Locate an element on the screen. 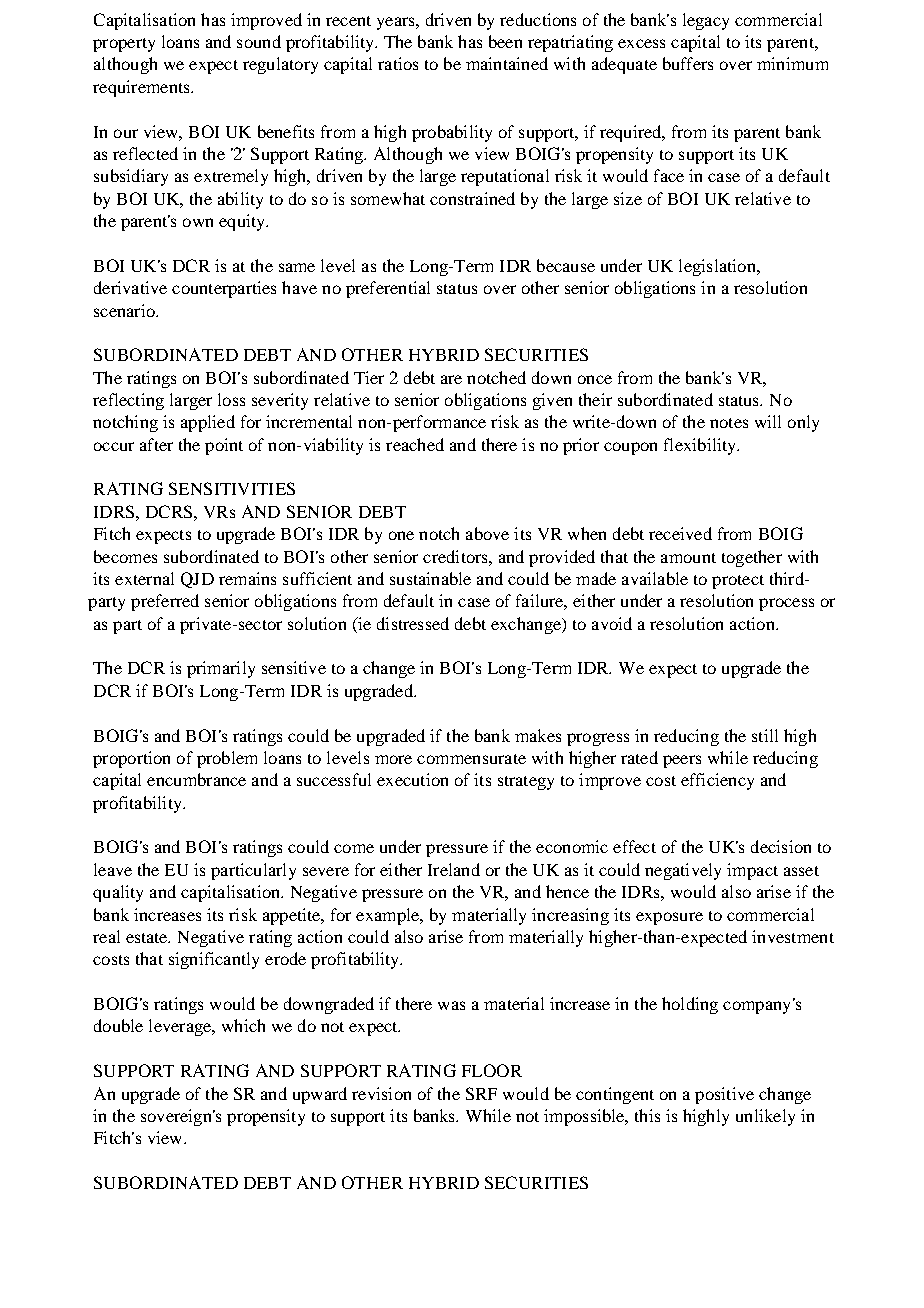  commensurate is located at coordinates (471, 759).
